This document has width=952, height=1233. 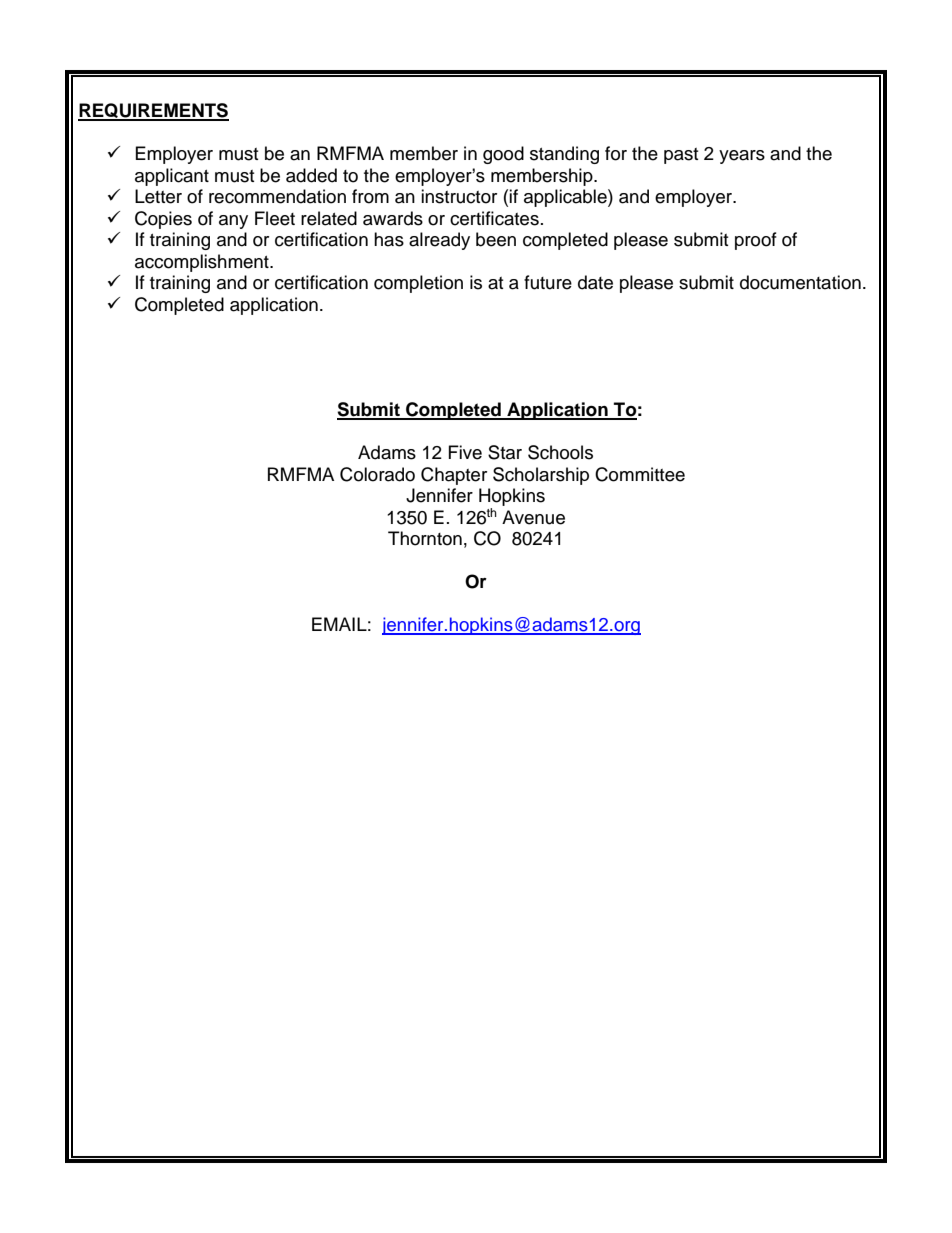 What do you see at coordinates (800, 282) in the document?
I see `documentation` at bounding box center [800, 282].
